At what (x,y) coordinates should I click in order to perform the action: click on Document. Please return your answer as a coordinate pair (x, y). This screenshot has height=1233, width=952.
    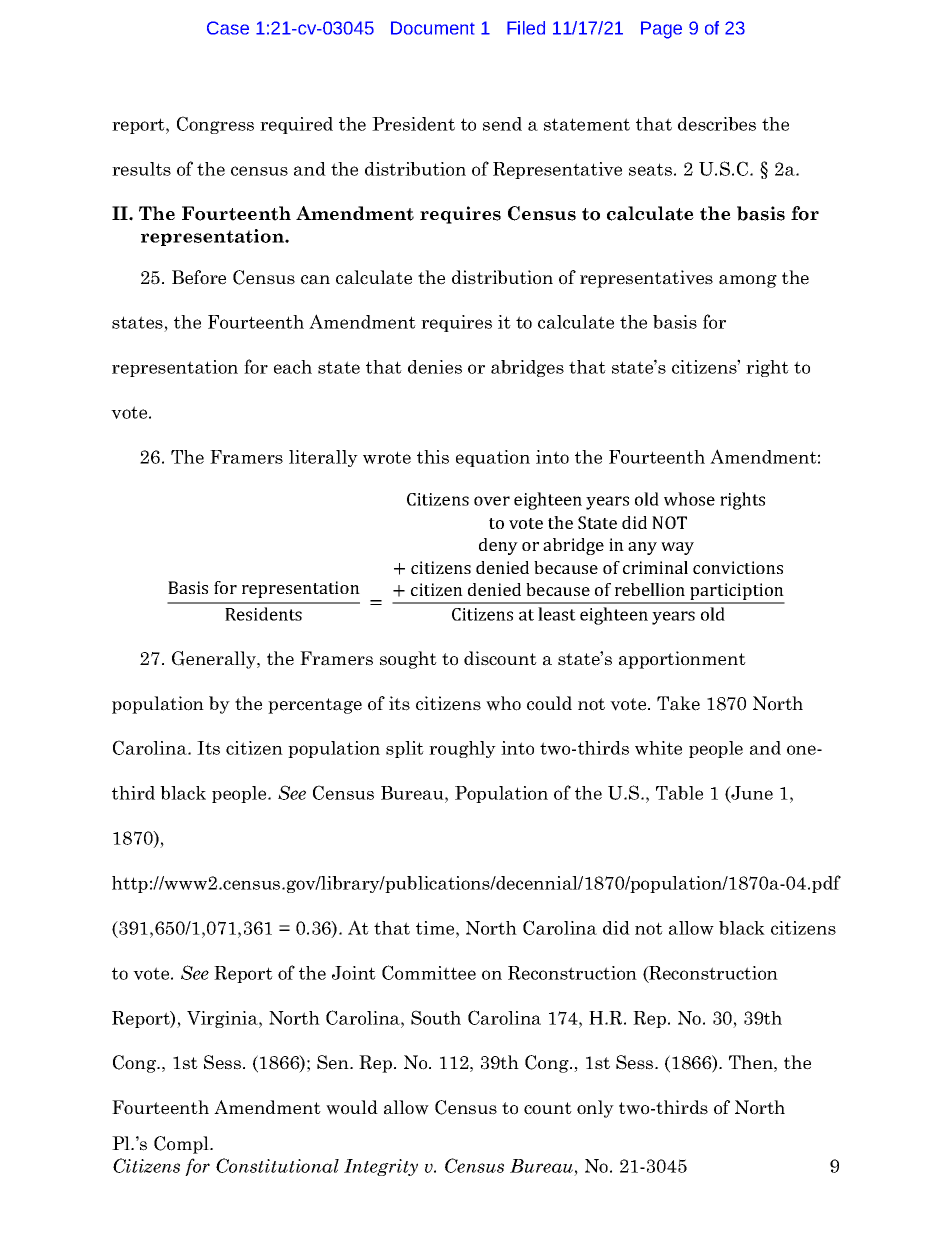
    Looking at the image, I should click on (433, 28).
